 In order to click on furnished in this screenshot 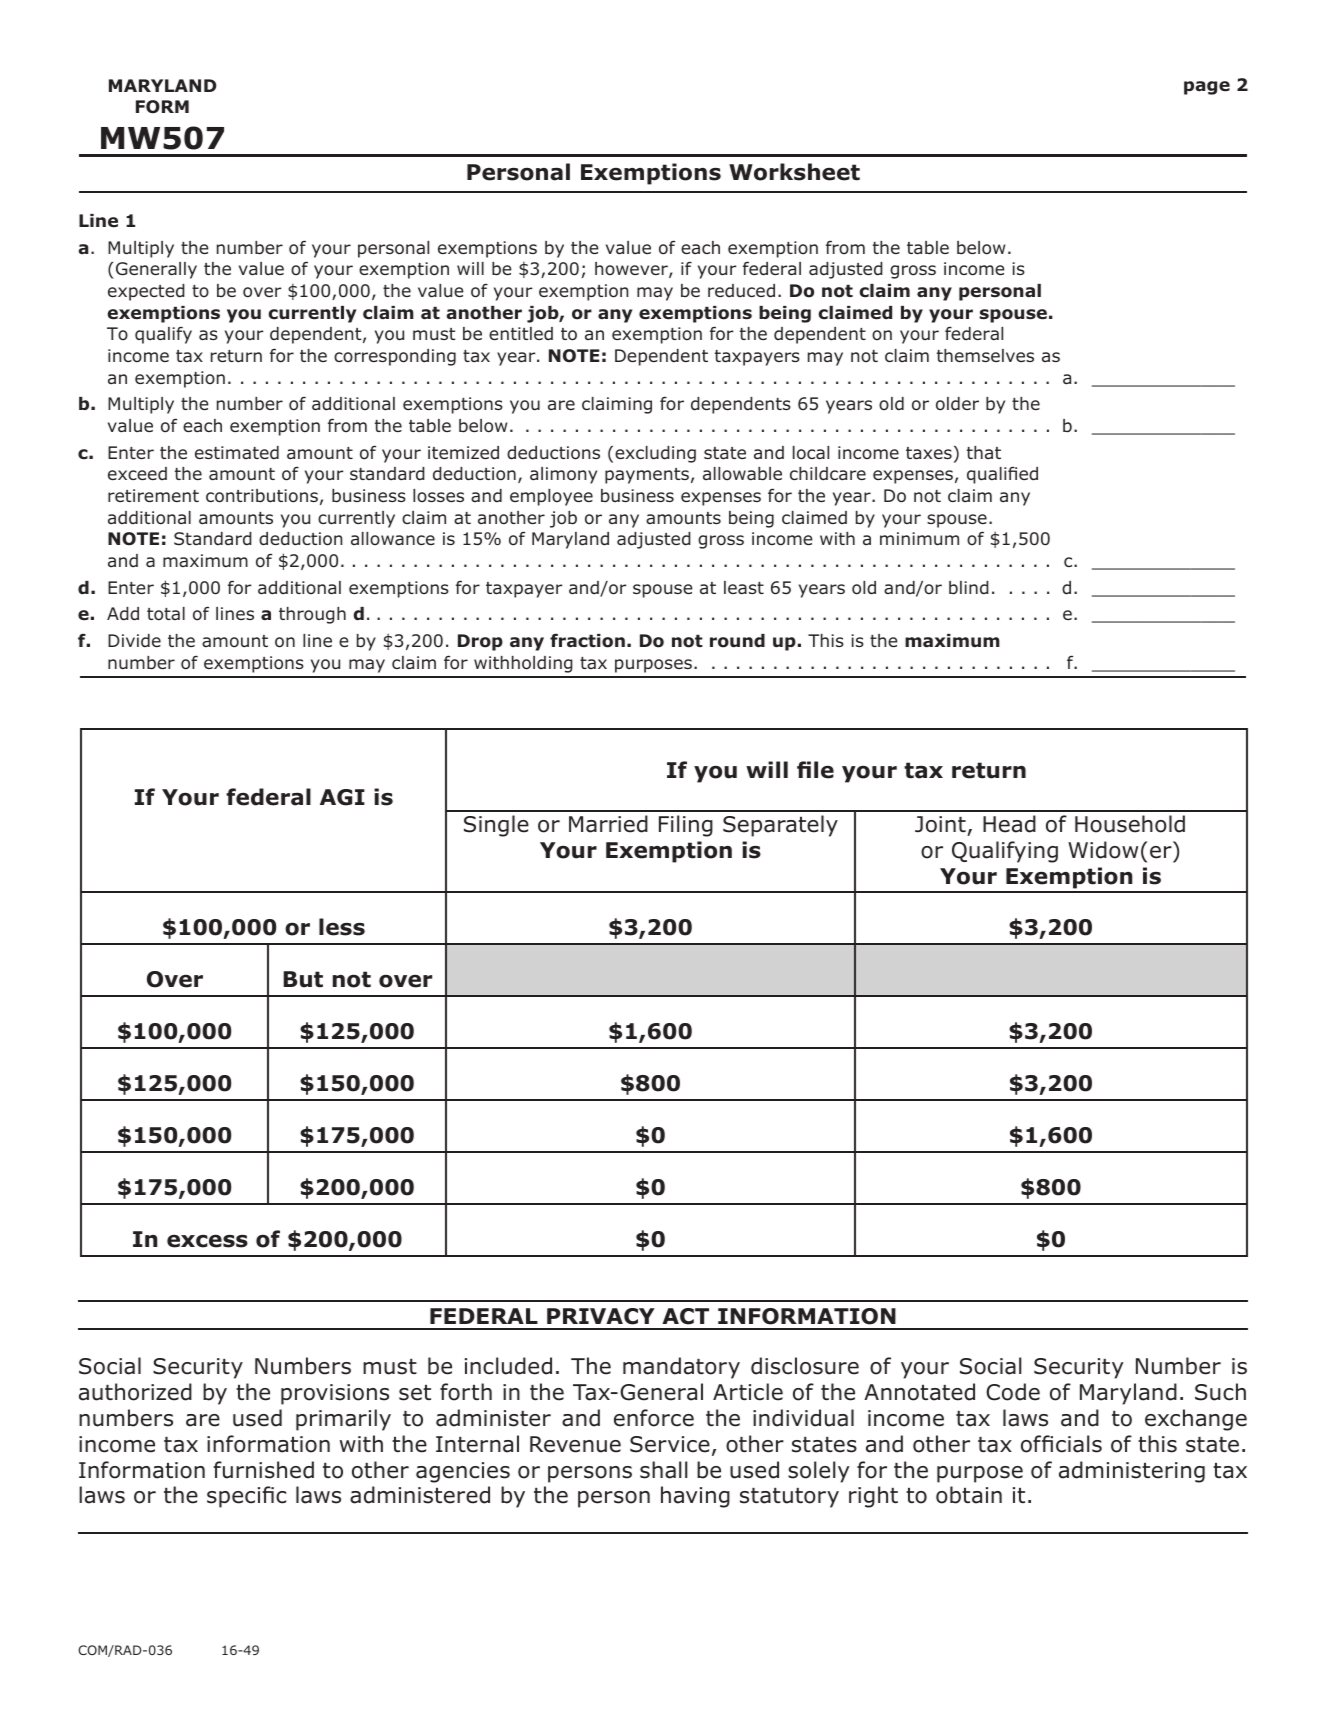, I will do `click(263, 1470)`.
